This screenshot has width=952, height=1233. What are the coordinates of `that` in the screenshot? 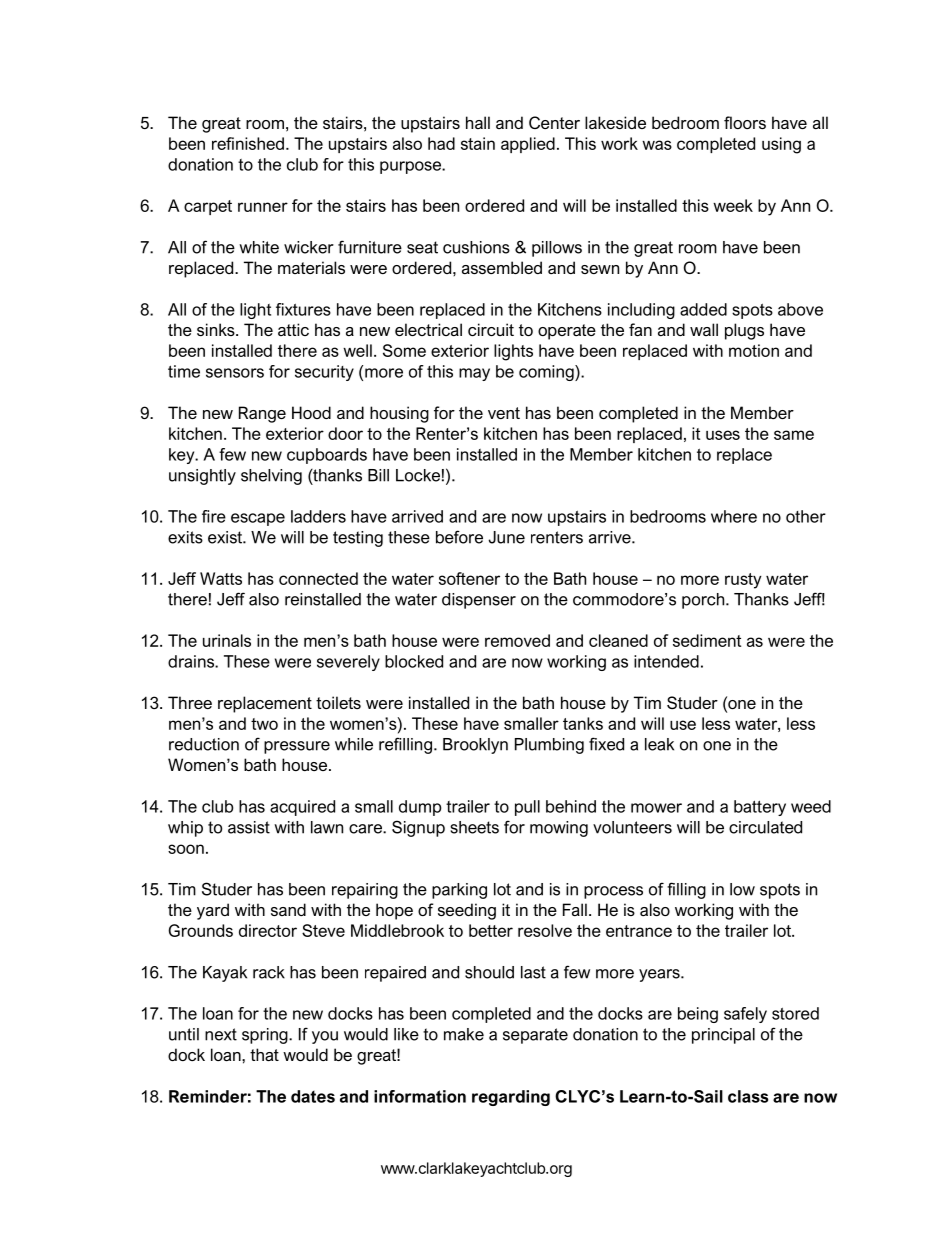 It's located at (264, 1054).
